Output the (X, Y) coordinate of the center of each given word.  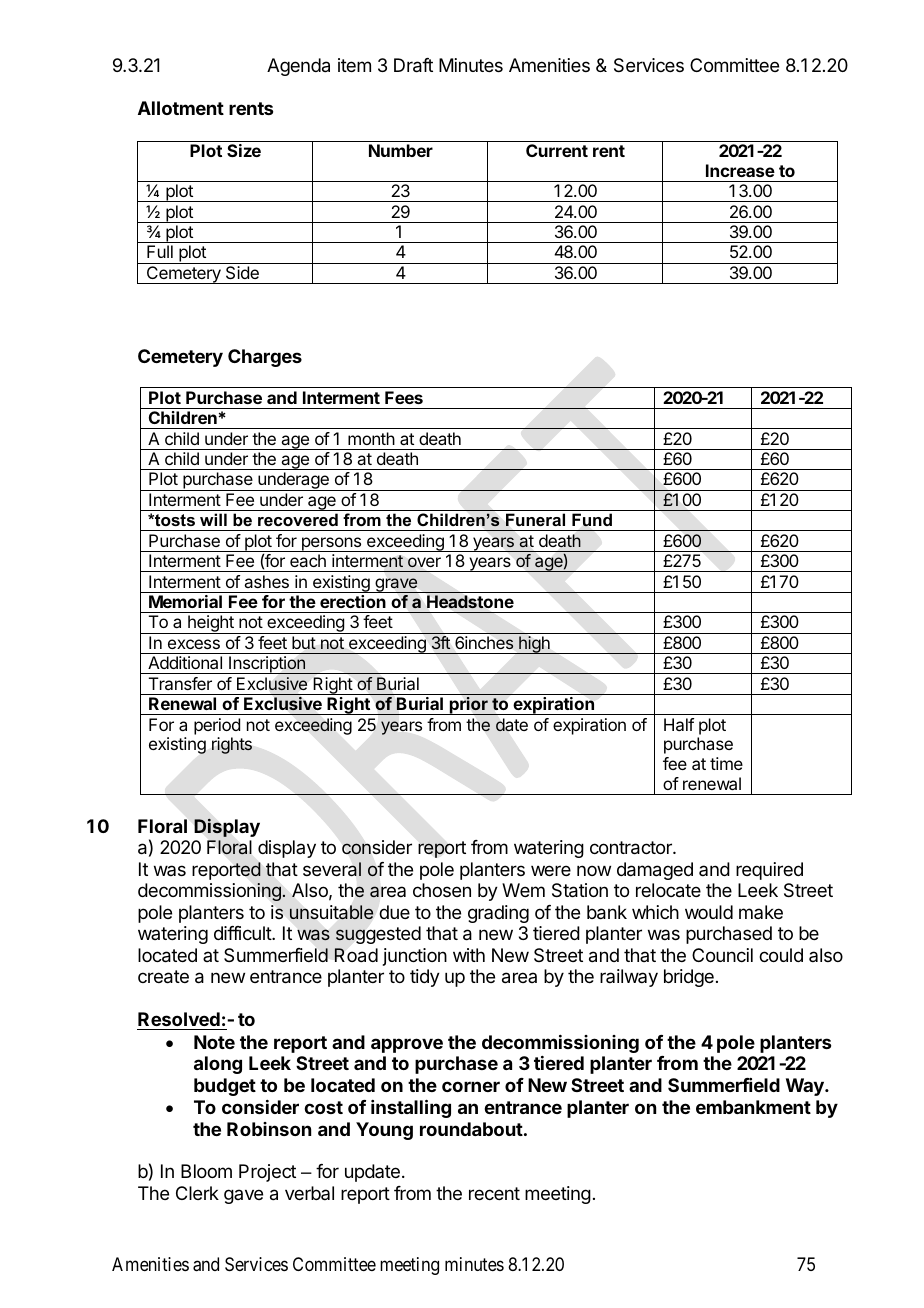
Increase (740, 170)
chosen (442, 890)
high (534, 645)
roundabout (471, 1129)
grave (396, 585)
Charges (265, 358)
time (726, 763)
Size (244, 150)
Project (267, 1173)
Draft (413, 65)
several (332, 869)
